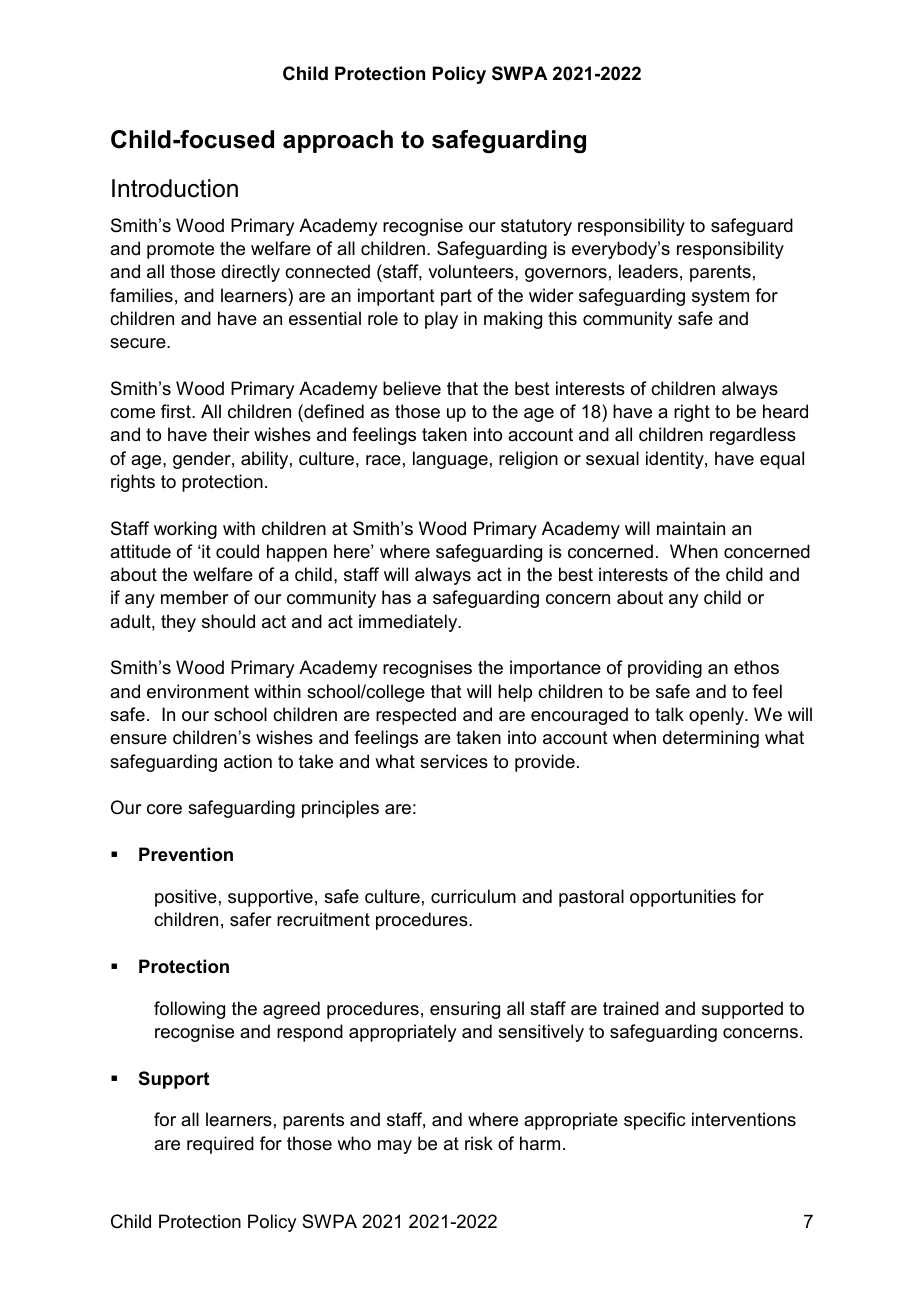 This document has height=1308, width=924. I want to click on risk, so click(479, 1143).
